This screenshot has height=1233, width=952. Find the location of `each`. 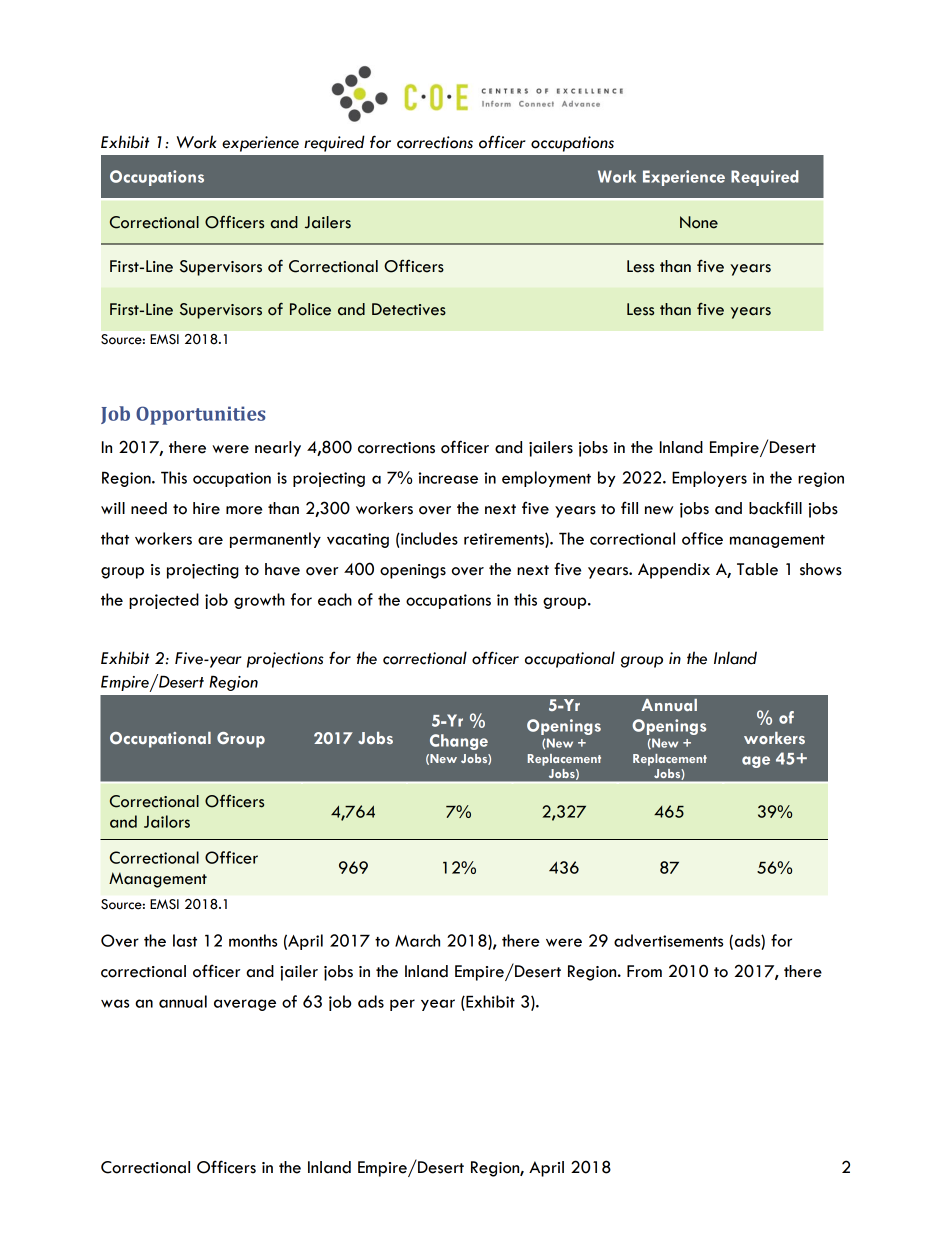

each is located at coordinates (335, 599).
